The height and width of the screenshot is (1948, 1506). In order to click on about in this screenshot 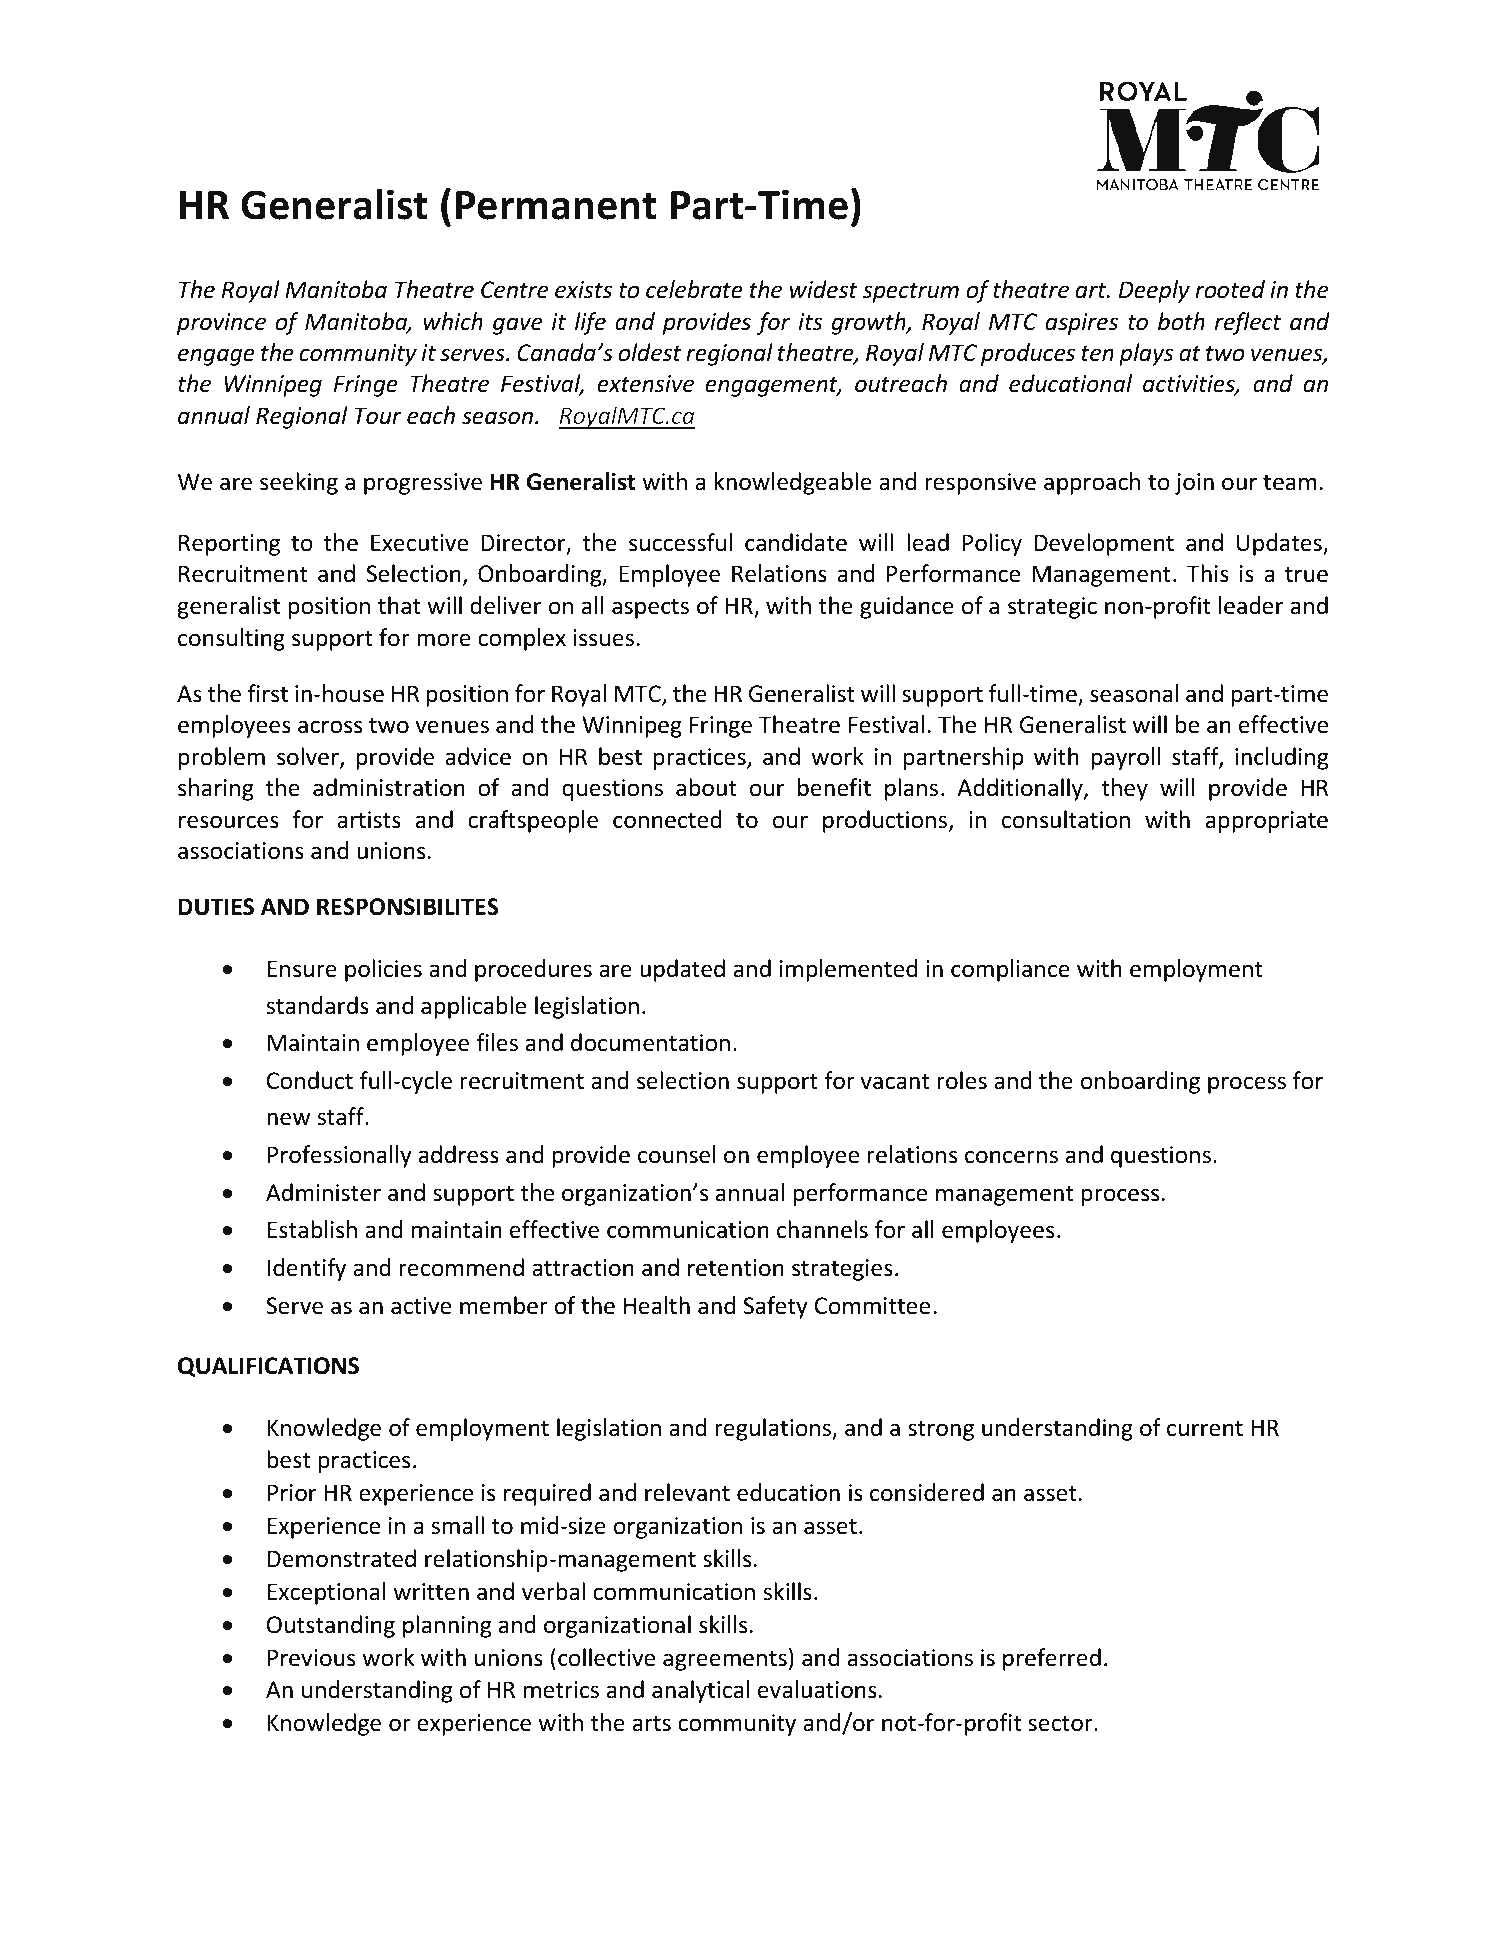, I will do `click(706, 787)`.
